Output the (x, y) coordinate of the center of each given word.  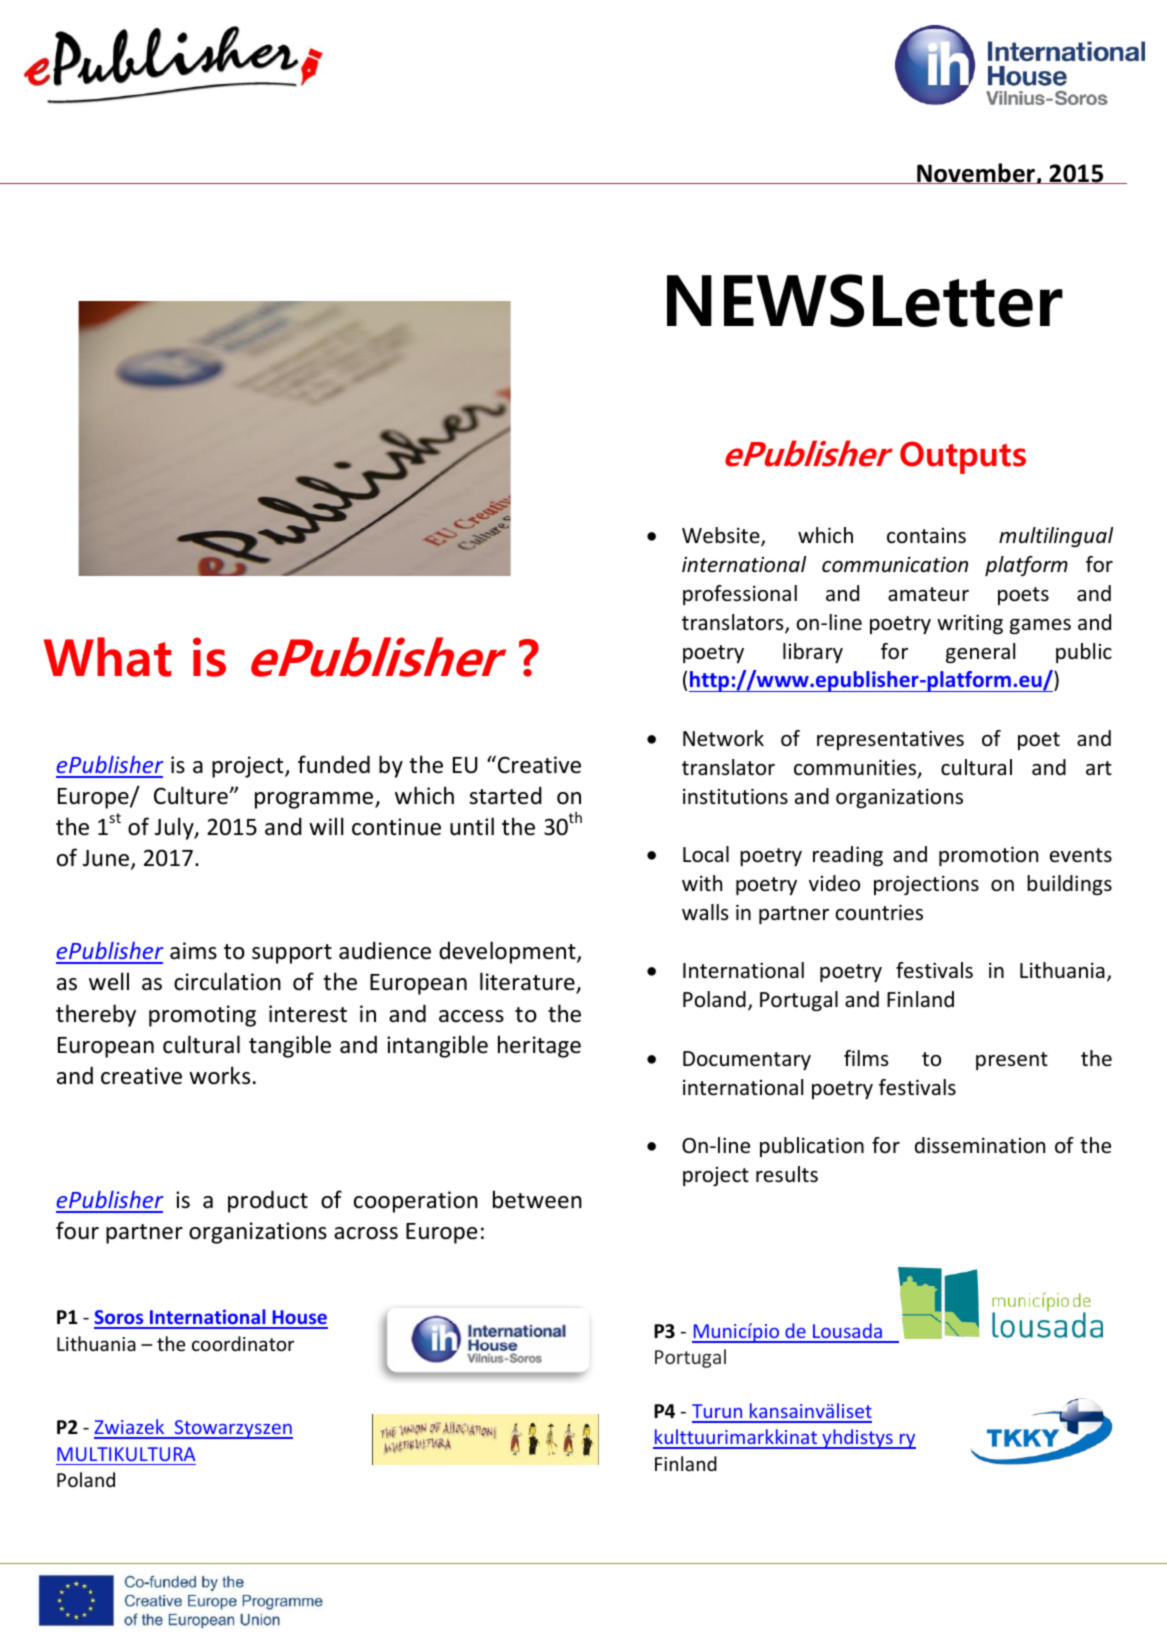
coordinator (243, 1343)
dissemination (980, 1145)
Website (722, 536)
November (976, 173)
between (537, 1199)
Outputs (963, 457)
